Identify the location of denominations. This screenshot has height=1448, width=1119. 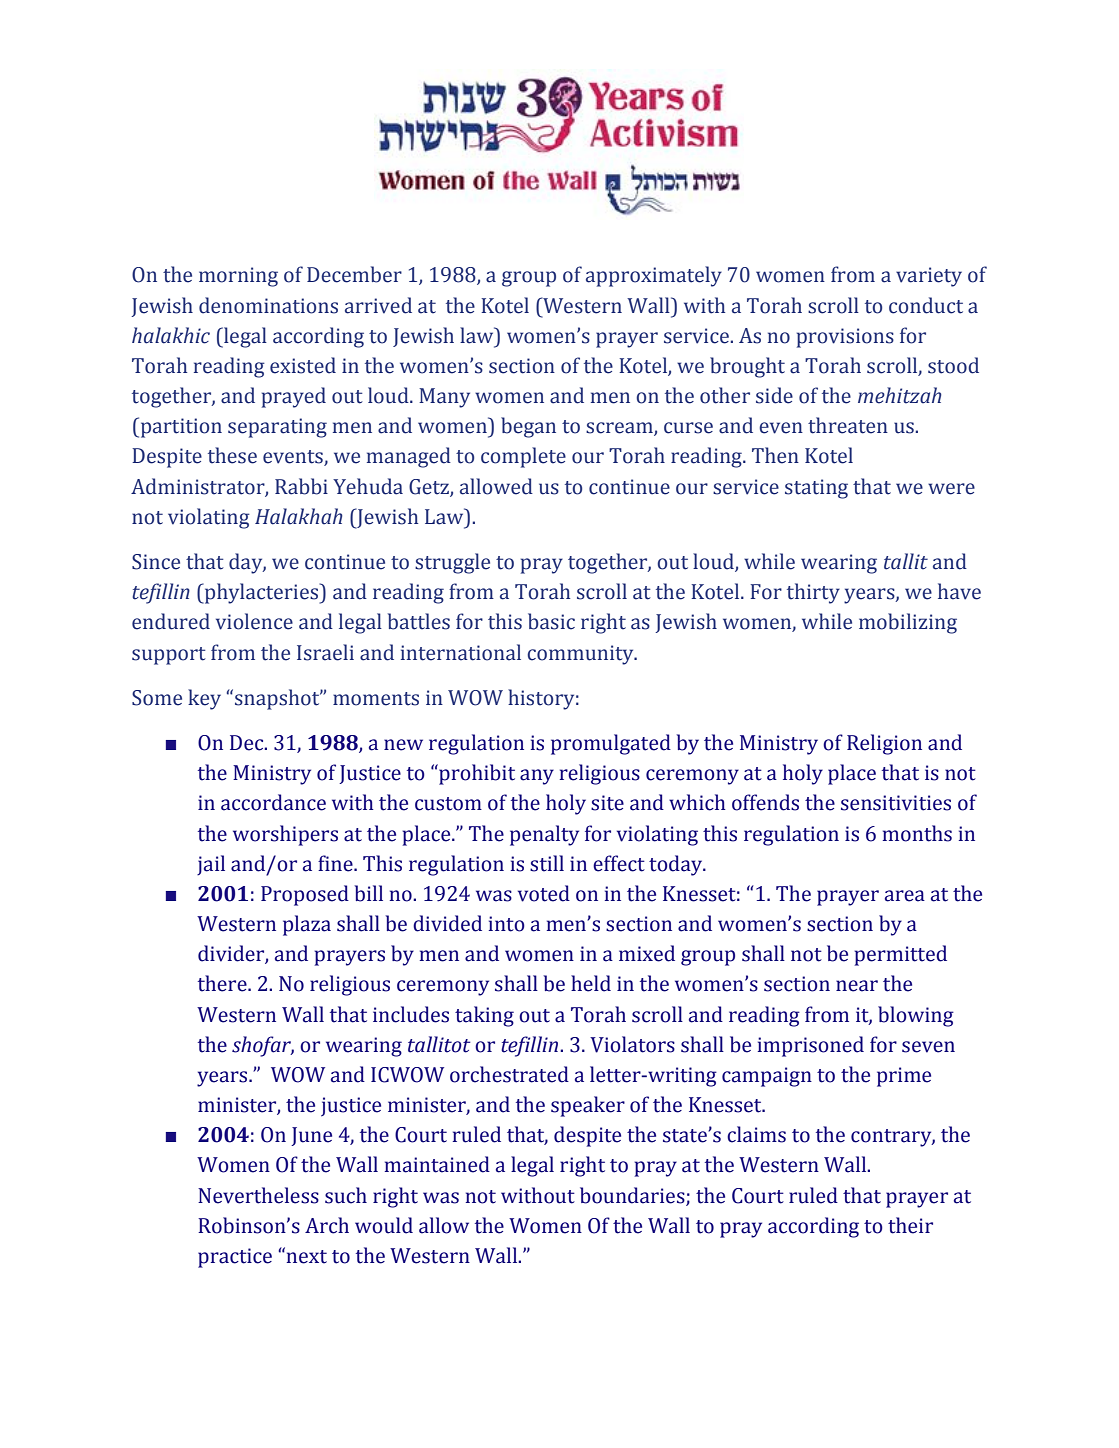
(268, 305).
